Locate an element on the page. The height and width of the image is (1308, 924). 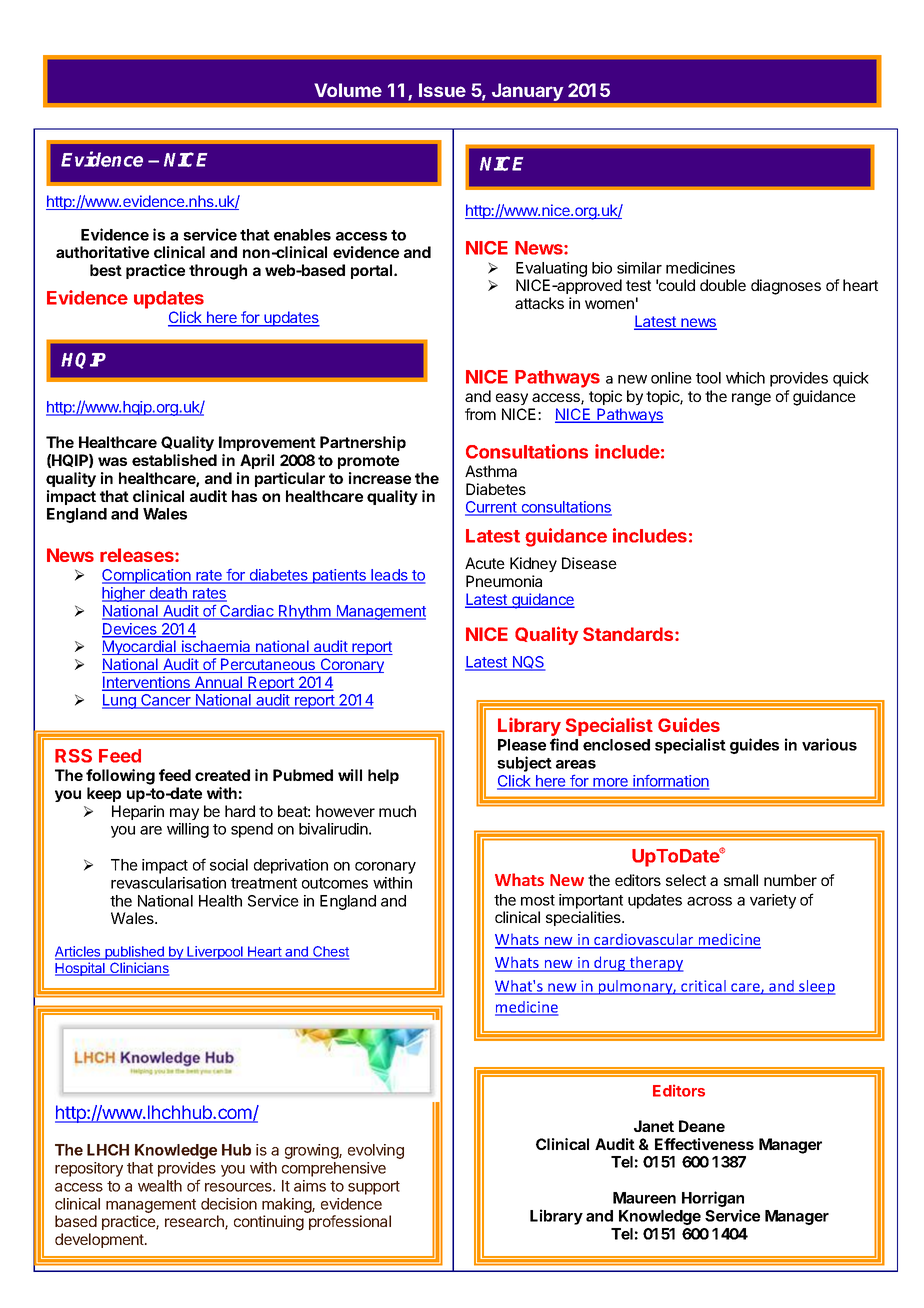
authoritative is located at coordinates (102, 252).
